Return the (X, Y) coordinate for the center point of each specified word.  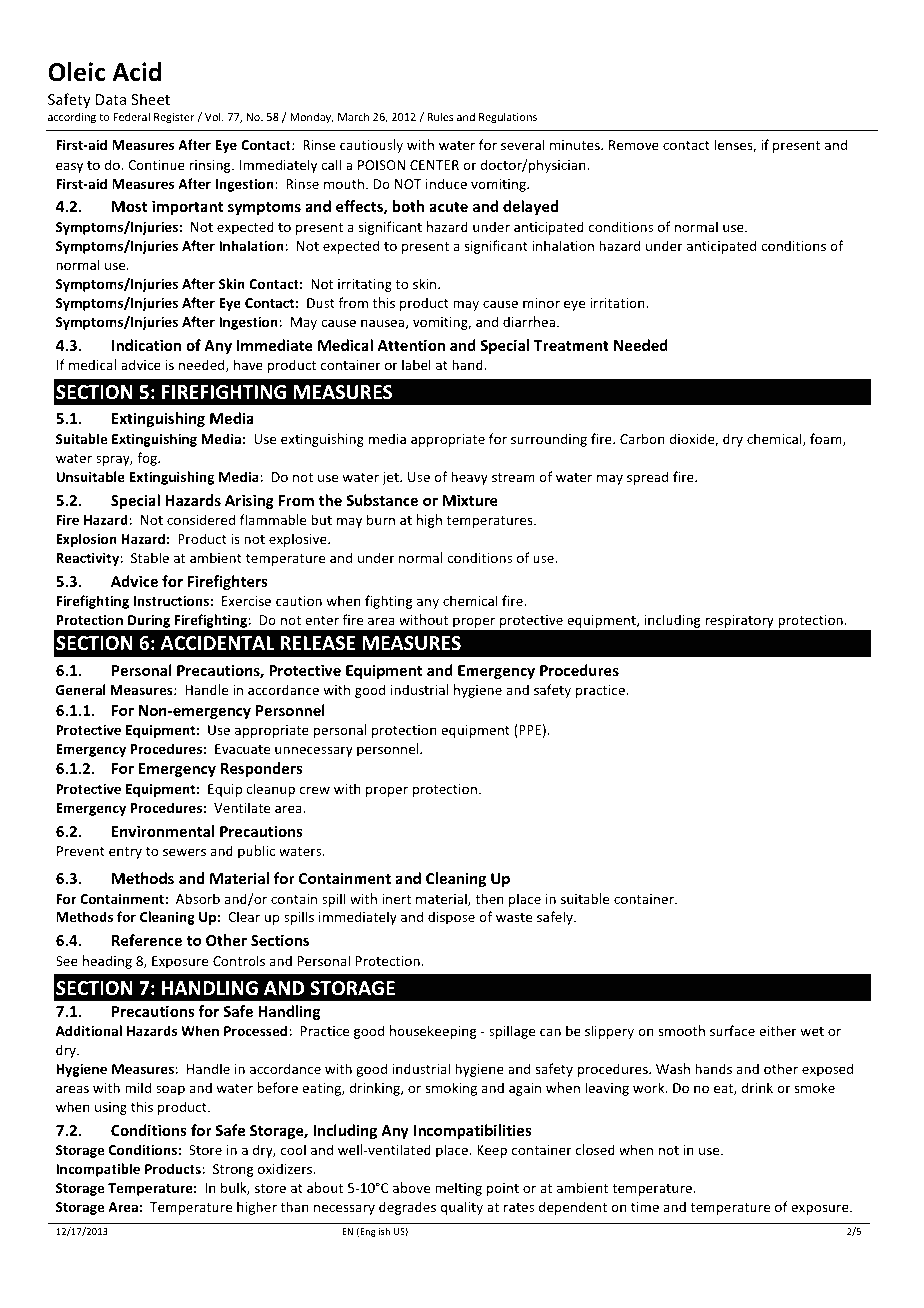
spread (648, 478)
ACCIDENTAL (218, 643)
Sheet (150, 99)
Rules (440, 116)
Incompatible (98, 1170)
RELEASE (317, 643)
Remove (634, 145)
